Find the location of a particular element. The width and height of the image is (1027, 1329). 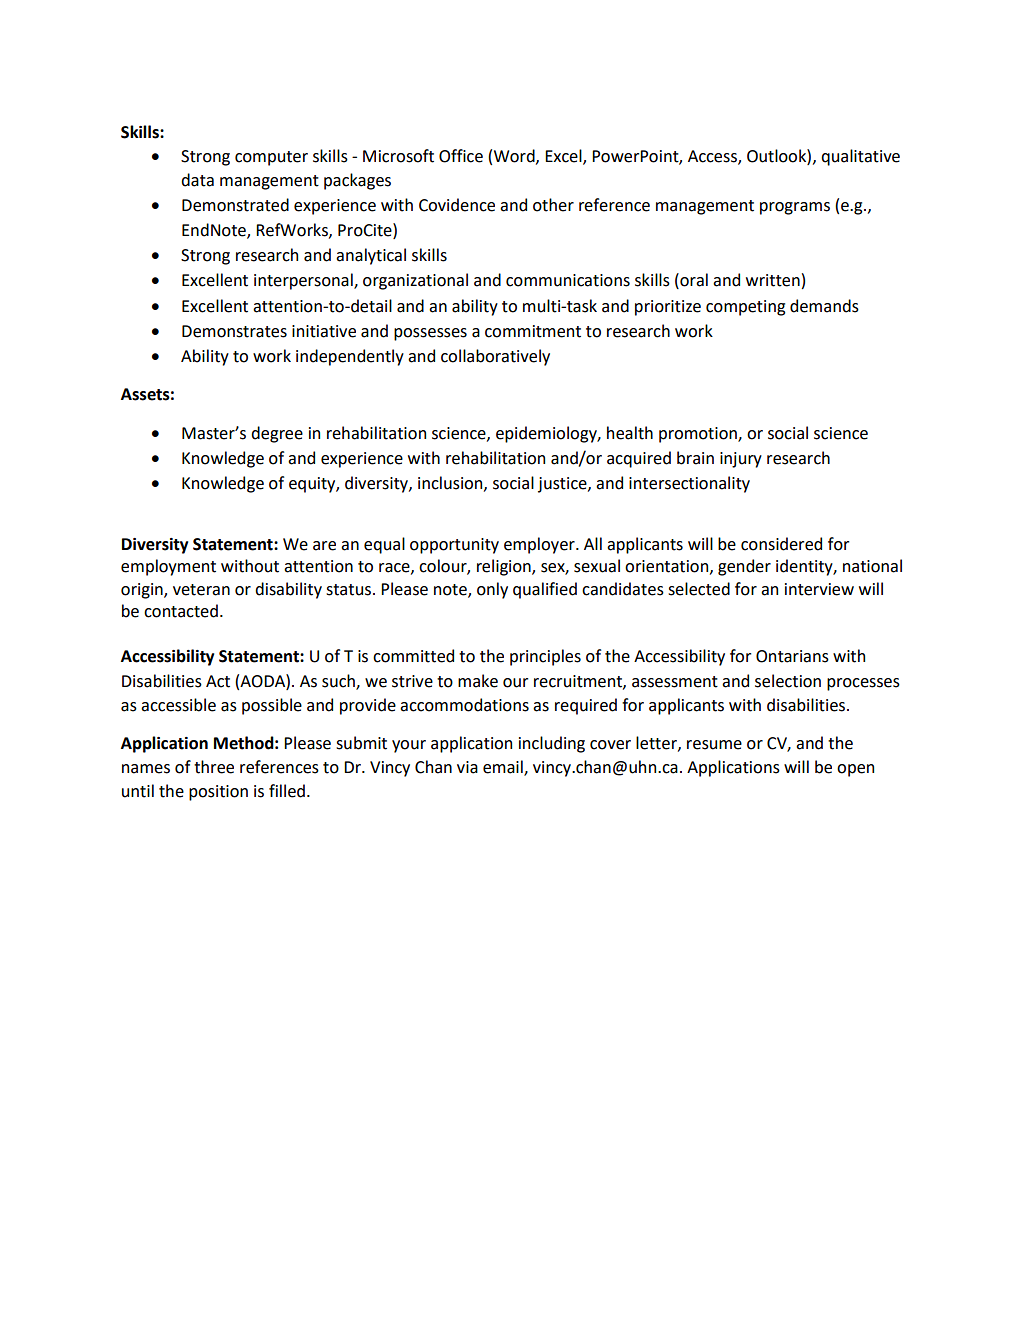

collaboratively is located at coordinates (495, 357).
